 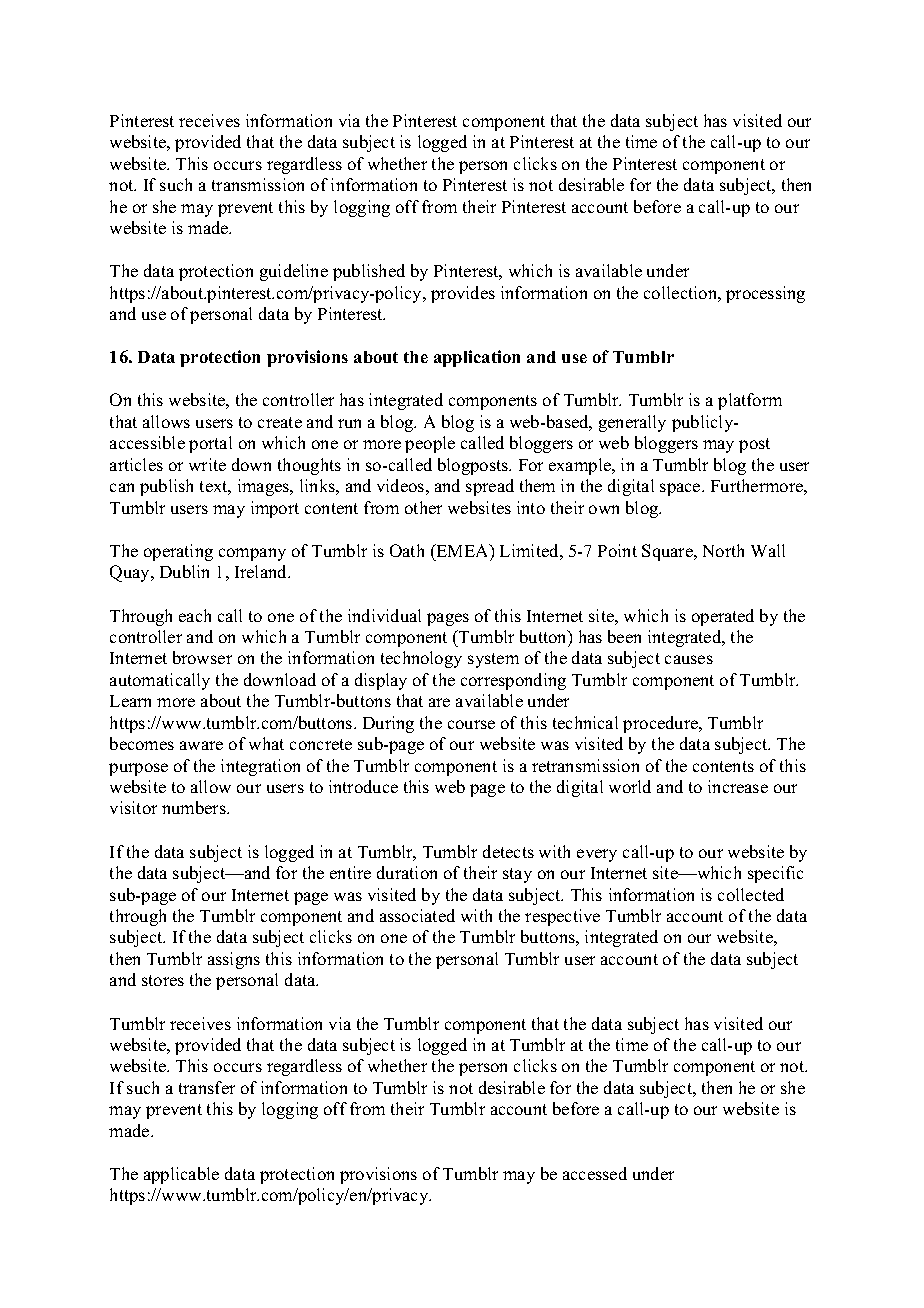 What do you see at coordinates (181, 1175) in the image?
I see `applicable` at bounding box center [181, 1175].
